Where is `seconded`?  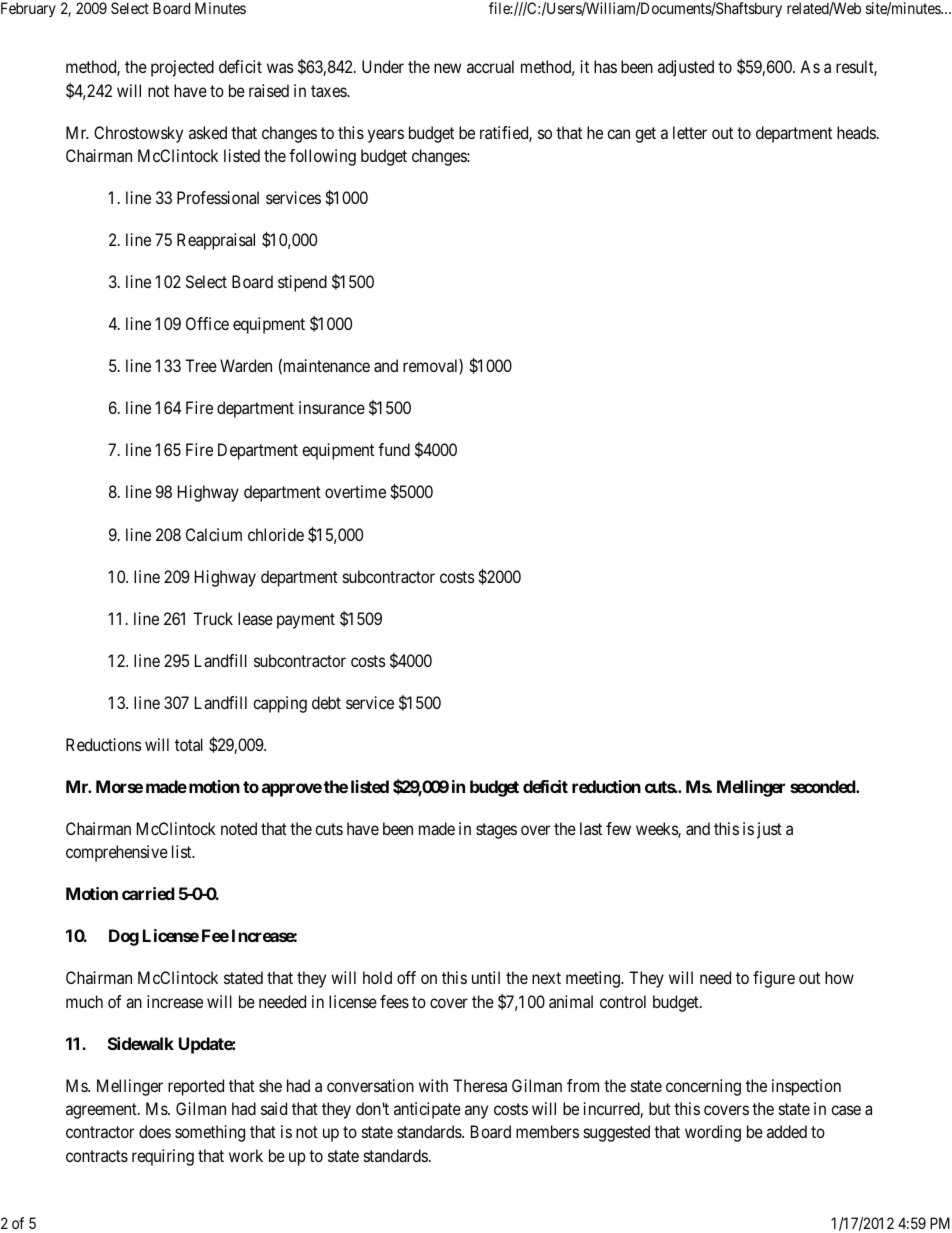
seconded is located at coordinates (823, 786).
